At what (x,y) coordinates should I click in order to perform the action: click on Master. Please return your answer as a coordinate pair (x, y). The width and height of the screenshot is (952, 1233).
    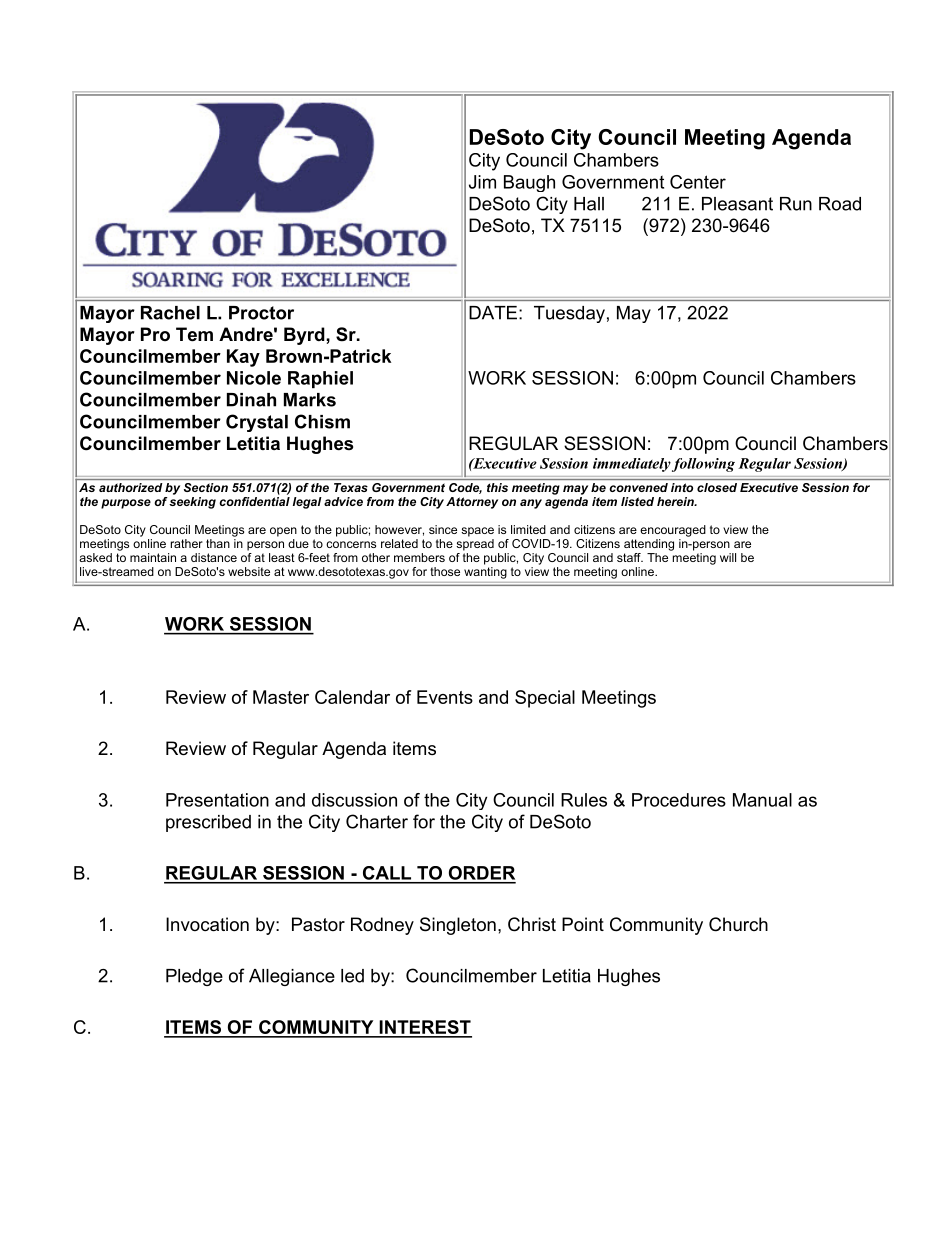
    Looking at the image, I should click on (281, 697).
